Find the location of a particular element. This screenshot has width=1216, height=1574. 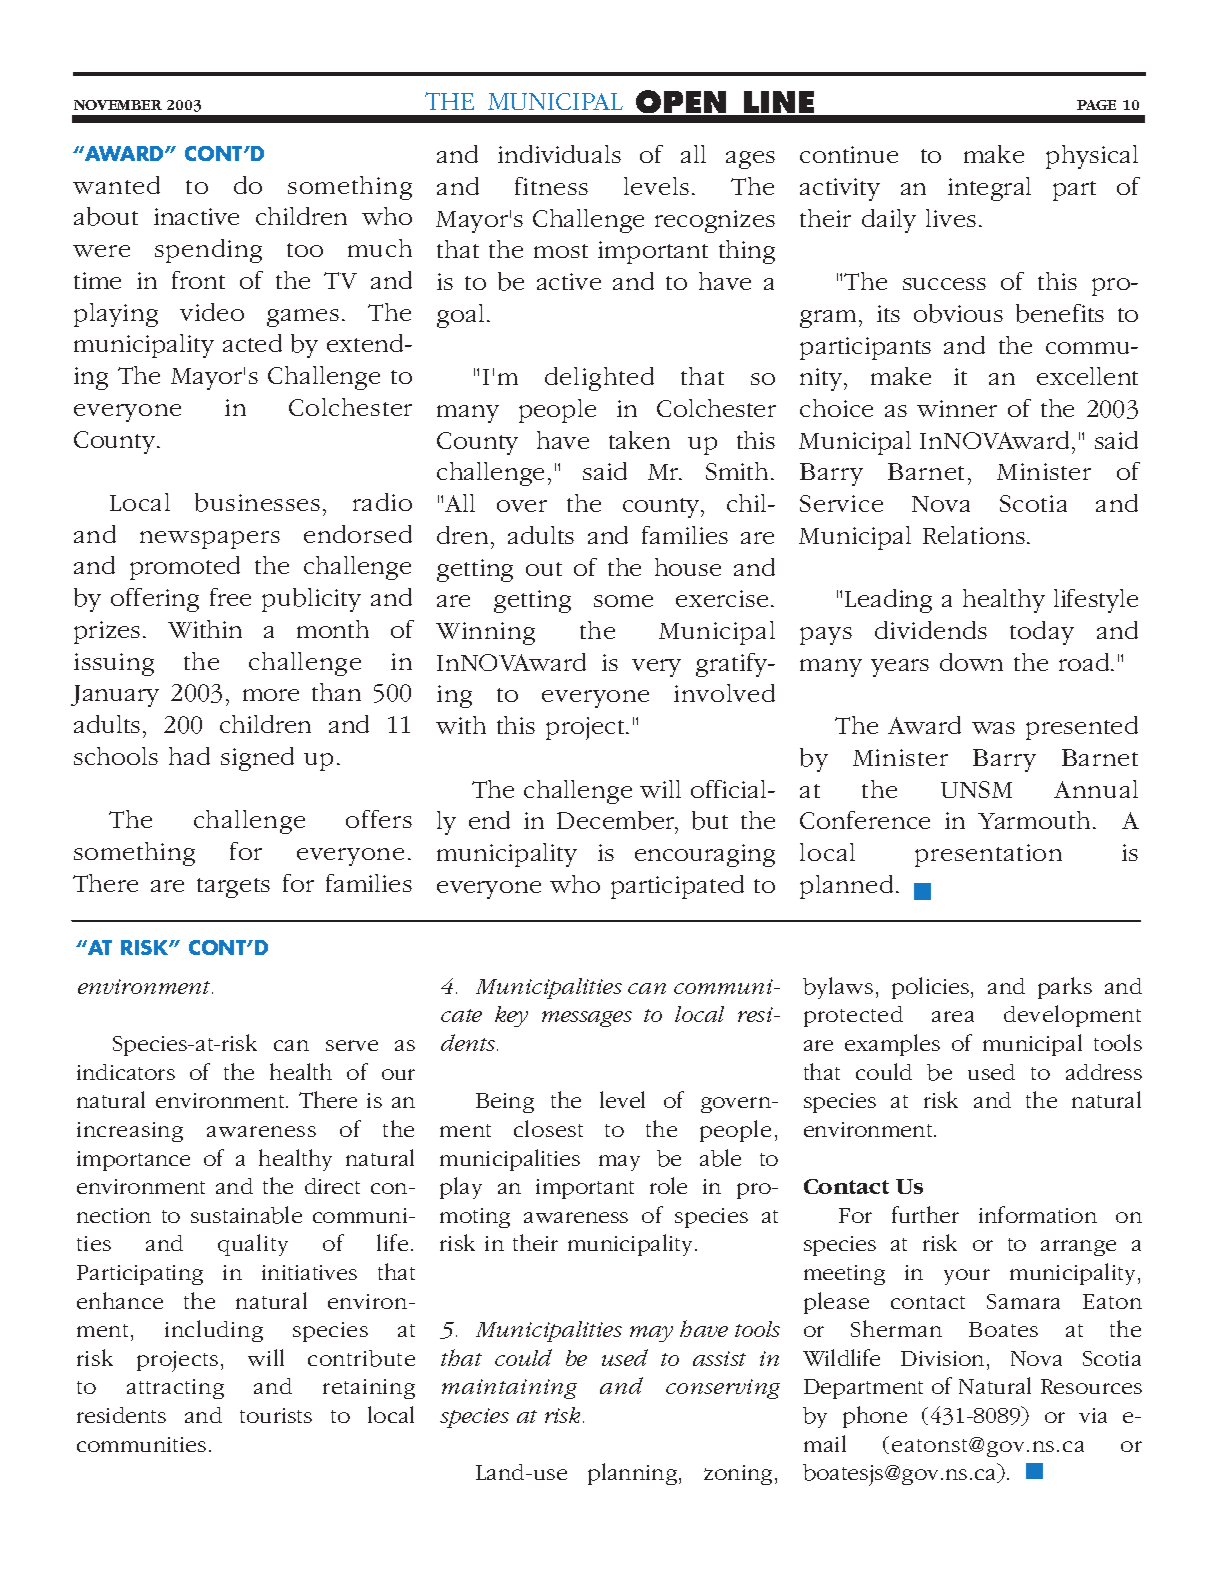

integral is located at coordinates (989, 189).
